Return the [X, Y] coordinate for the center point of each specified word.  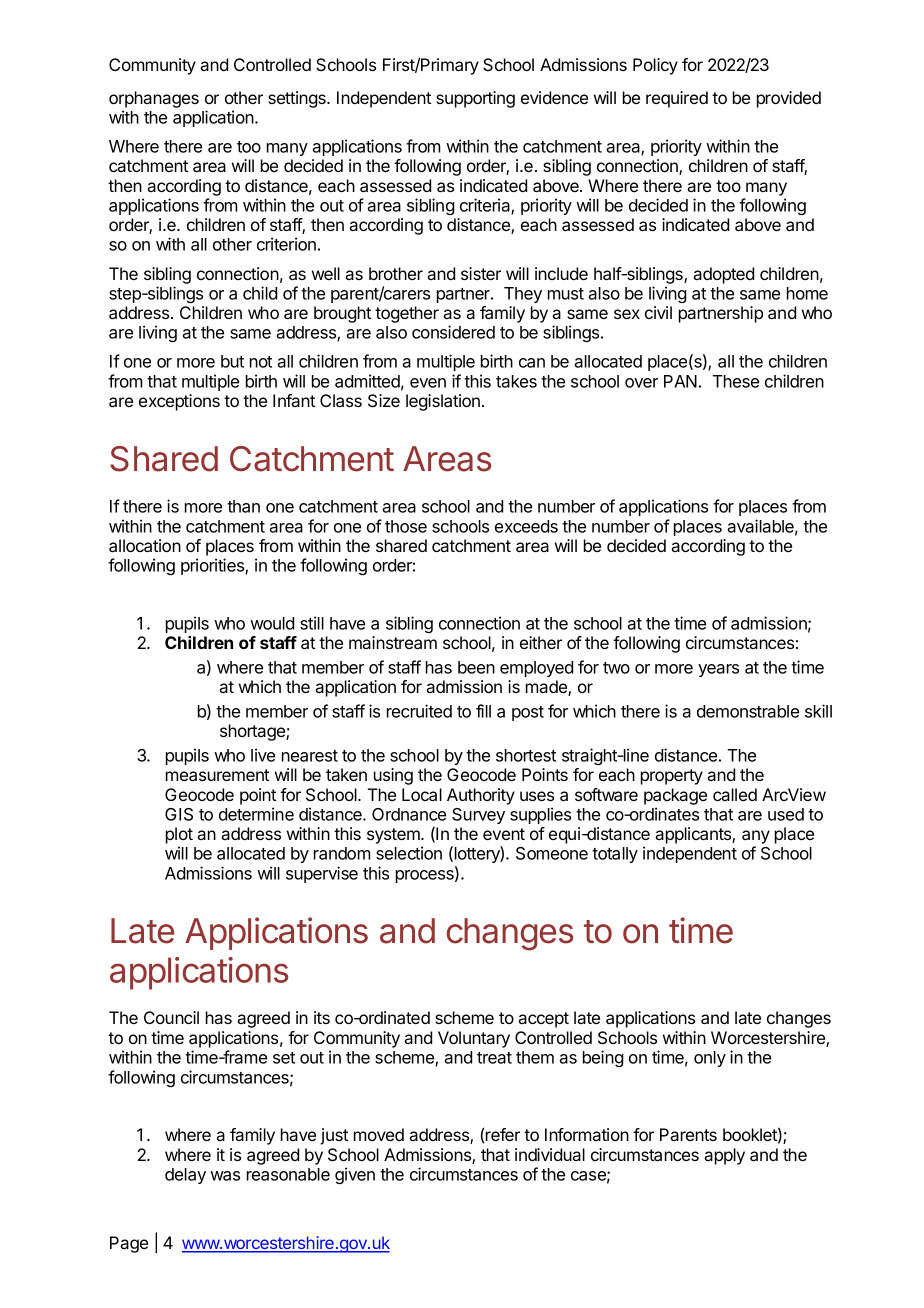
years [718, 670]
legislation [443, 402]
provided [789, 99]
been [476, 667]
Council [171, 1017]
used [786, 814]
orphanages [154, 99]
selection [409, 853]
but [232, 361]
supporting [475, 99]
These [736, 381]
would [272, 623]
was [225, 1176]
